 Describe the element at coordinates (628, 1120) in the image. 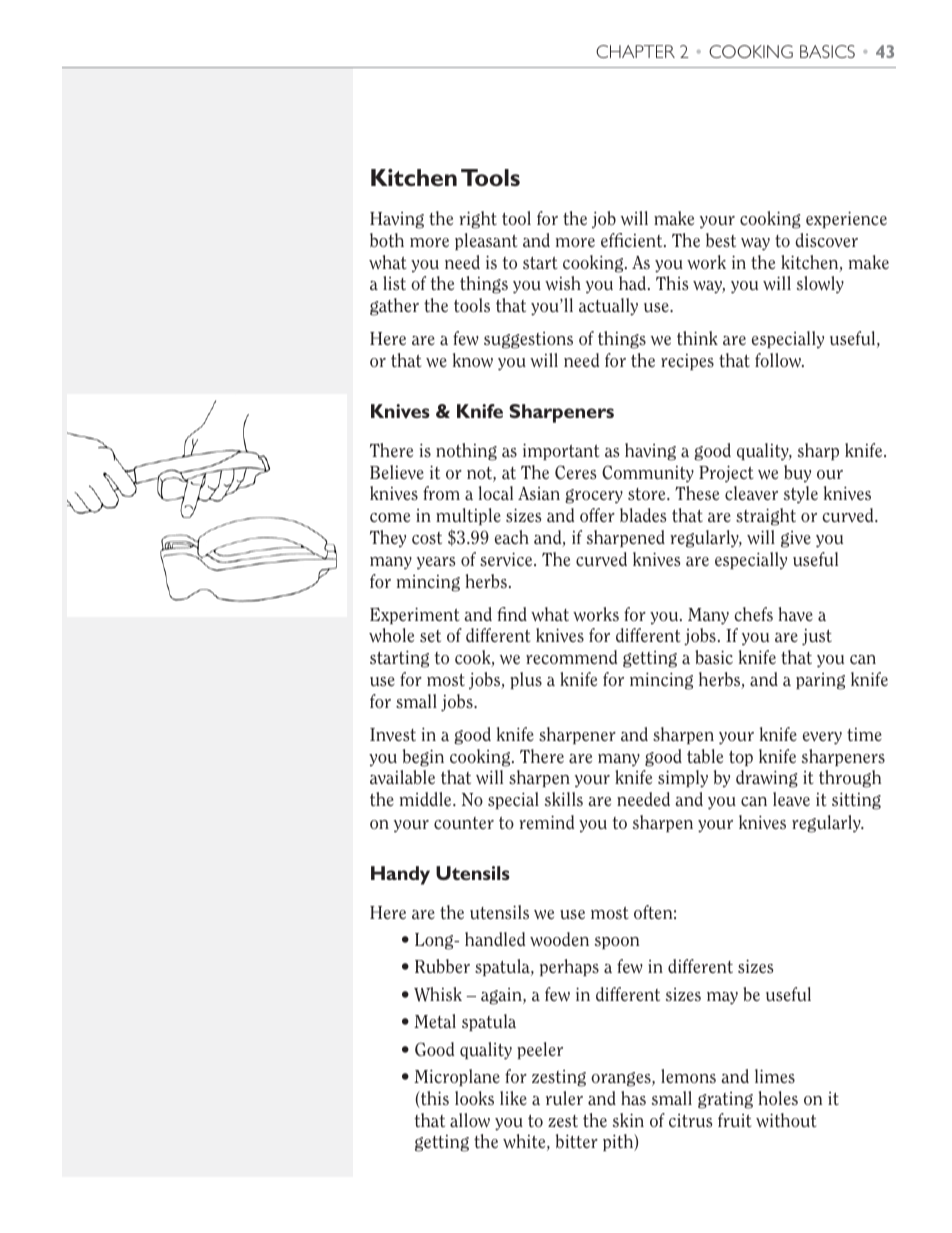

I see `skin` at that location.
